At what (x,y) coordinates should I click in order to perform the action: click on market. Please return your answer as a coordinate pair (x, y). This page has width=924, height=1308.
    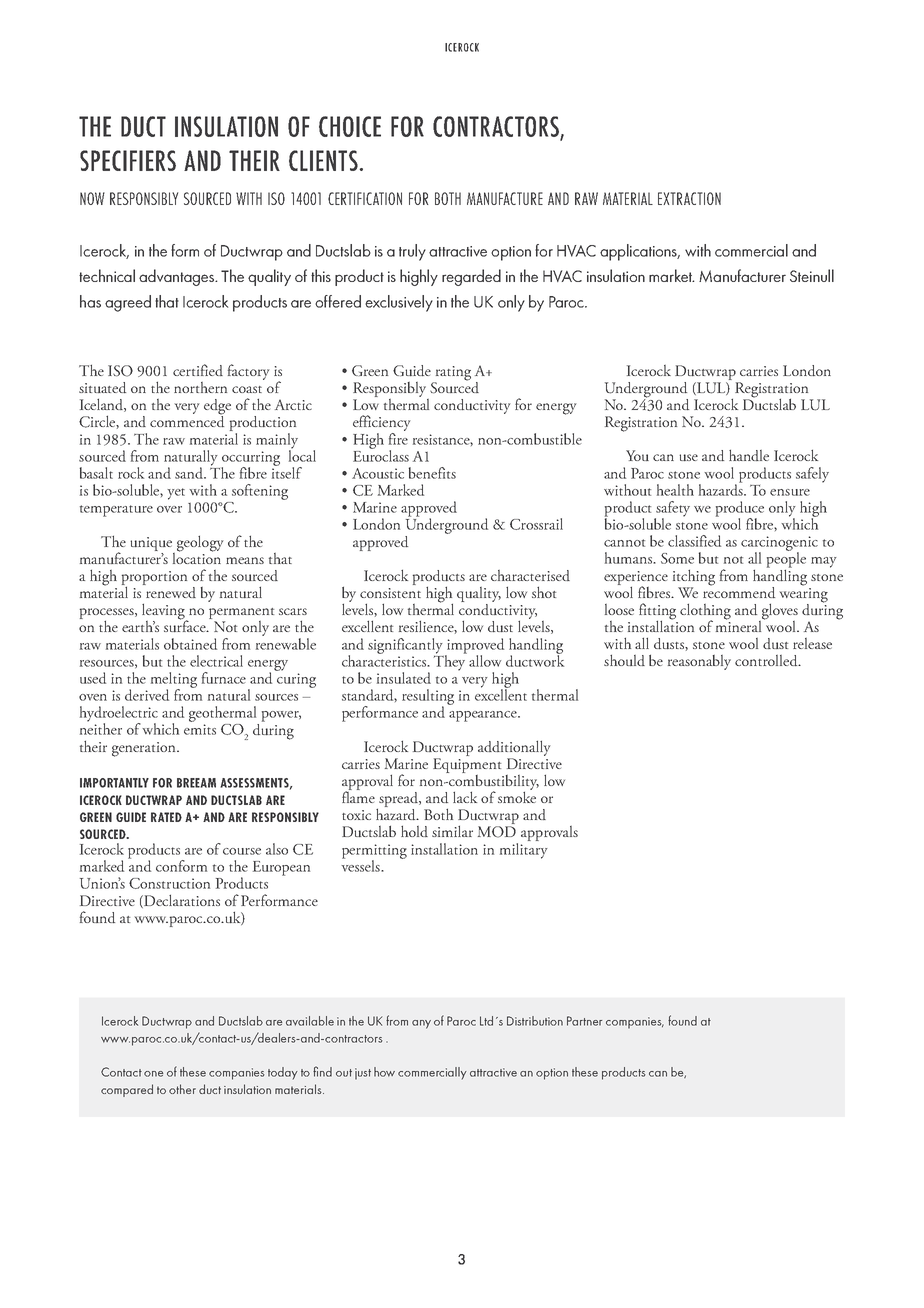
    Looking at the image, I should click on (671, 275).
